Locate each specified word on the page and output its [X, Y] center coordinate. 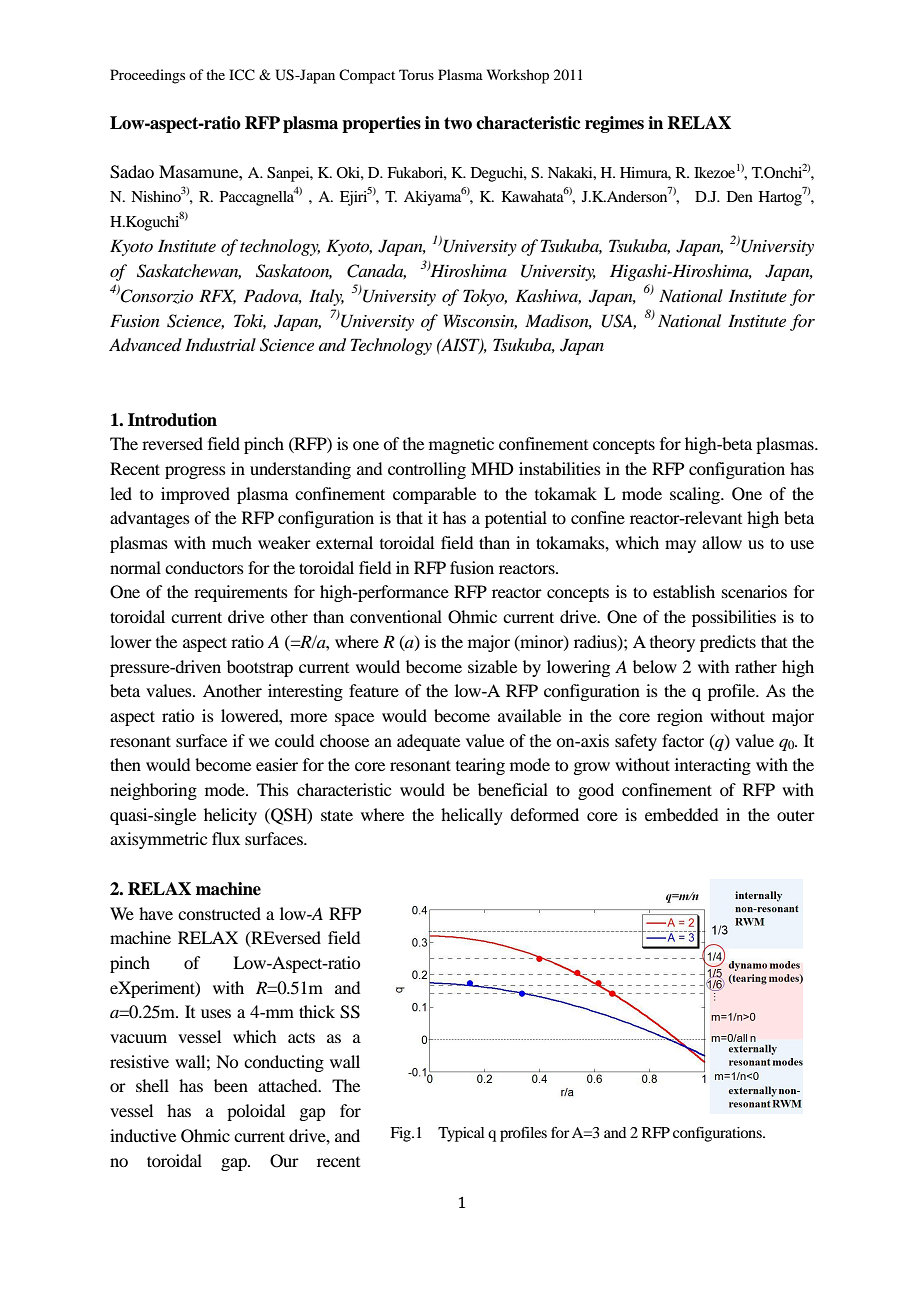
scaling [696, 495]
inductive [143, 1135]
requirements [241, 593]
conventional [396, 616]
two [458, 123]
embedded [681, 814]
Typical [461, 1134]
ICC [242, 75]
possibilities [734, 618]
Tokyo [485, 297]
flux [226, 838]
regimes [614, 124]
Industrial [220, 344]
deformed [544, 814]
